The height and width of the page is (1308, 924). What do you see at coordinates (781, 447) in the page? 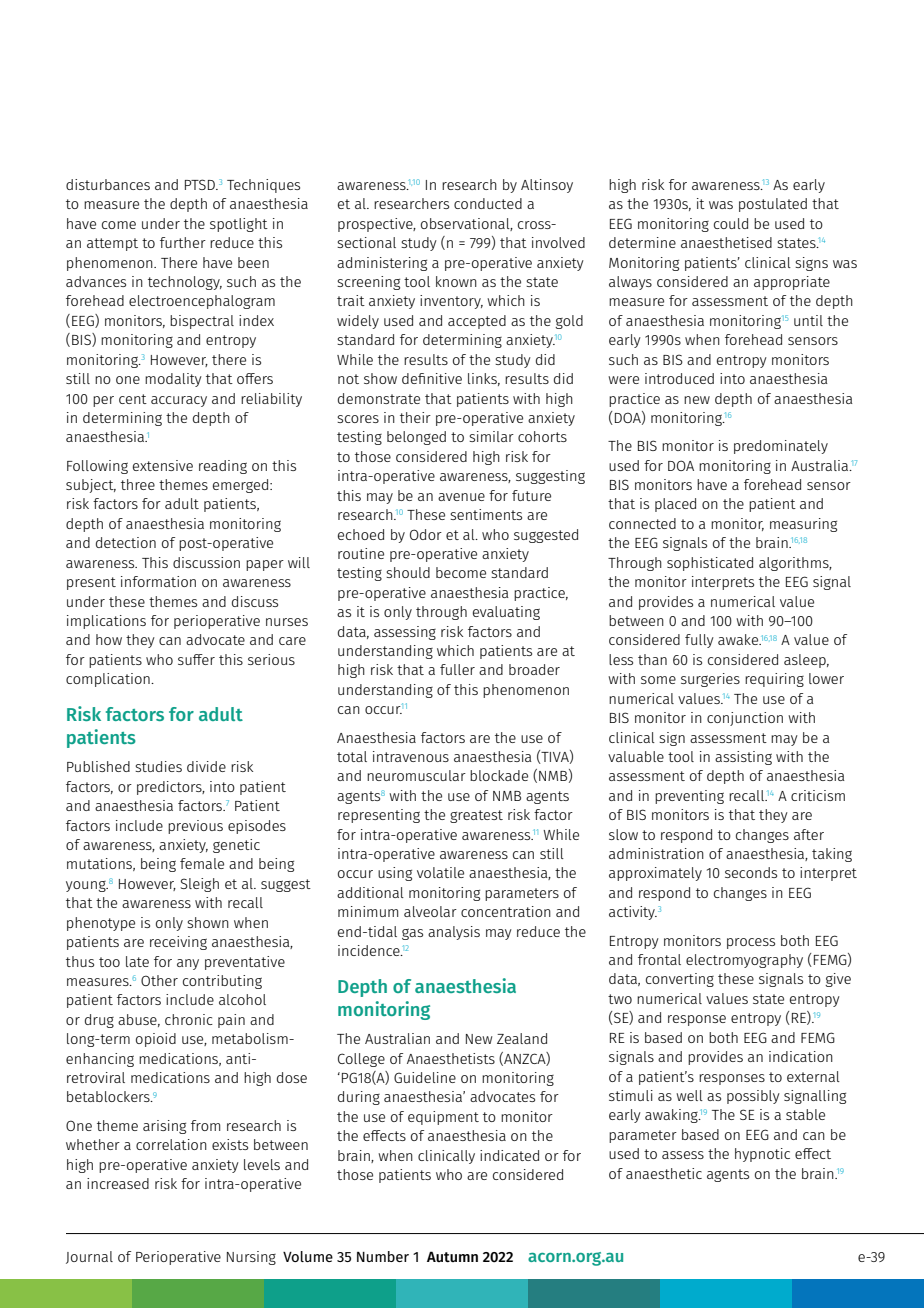
I see `predominately` at bounding box center [781, 447].
